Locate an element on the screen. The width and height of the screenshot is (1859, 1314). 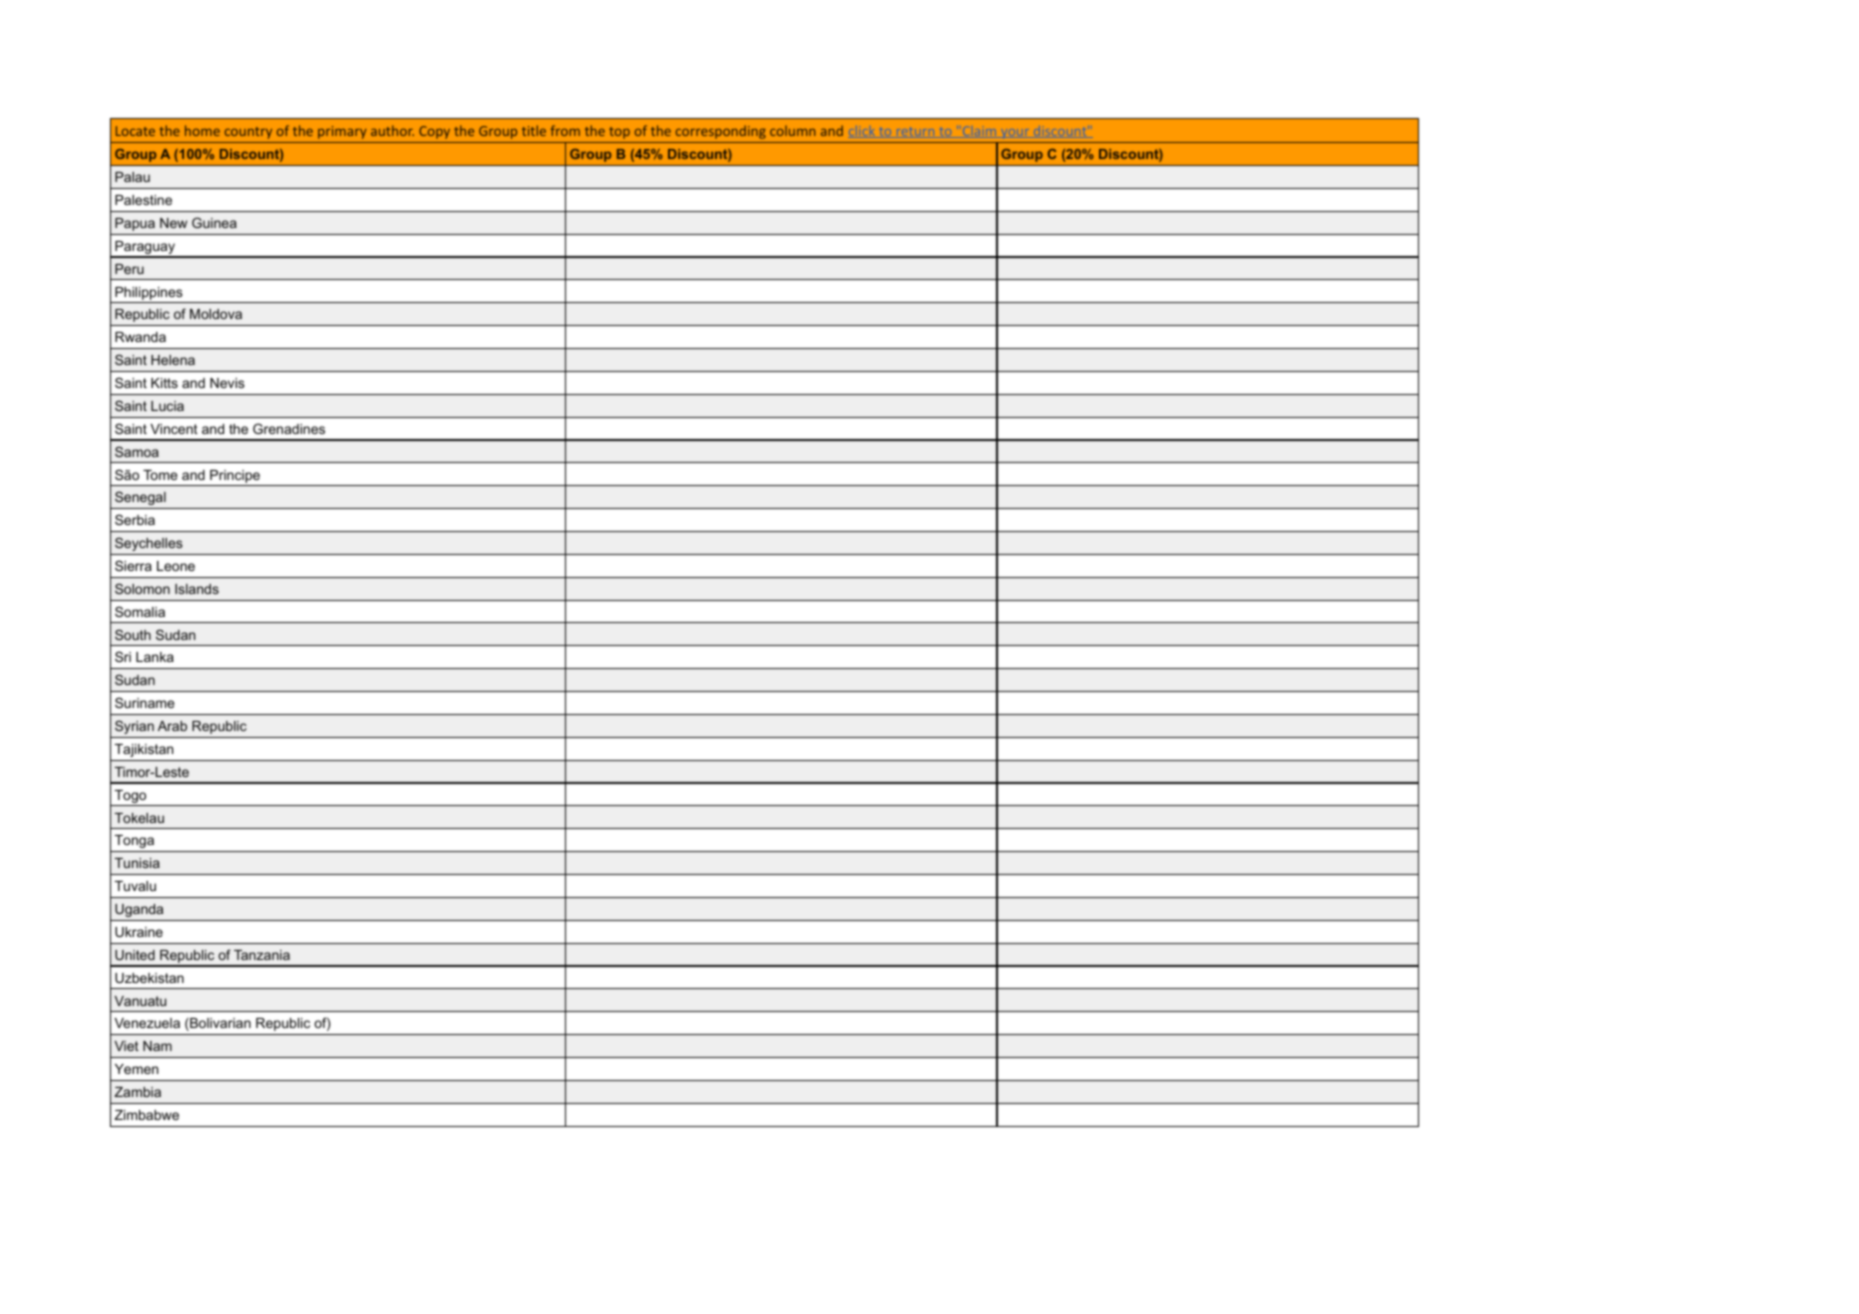
Tanzania is located at coordinates (262, 955).
